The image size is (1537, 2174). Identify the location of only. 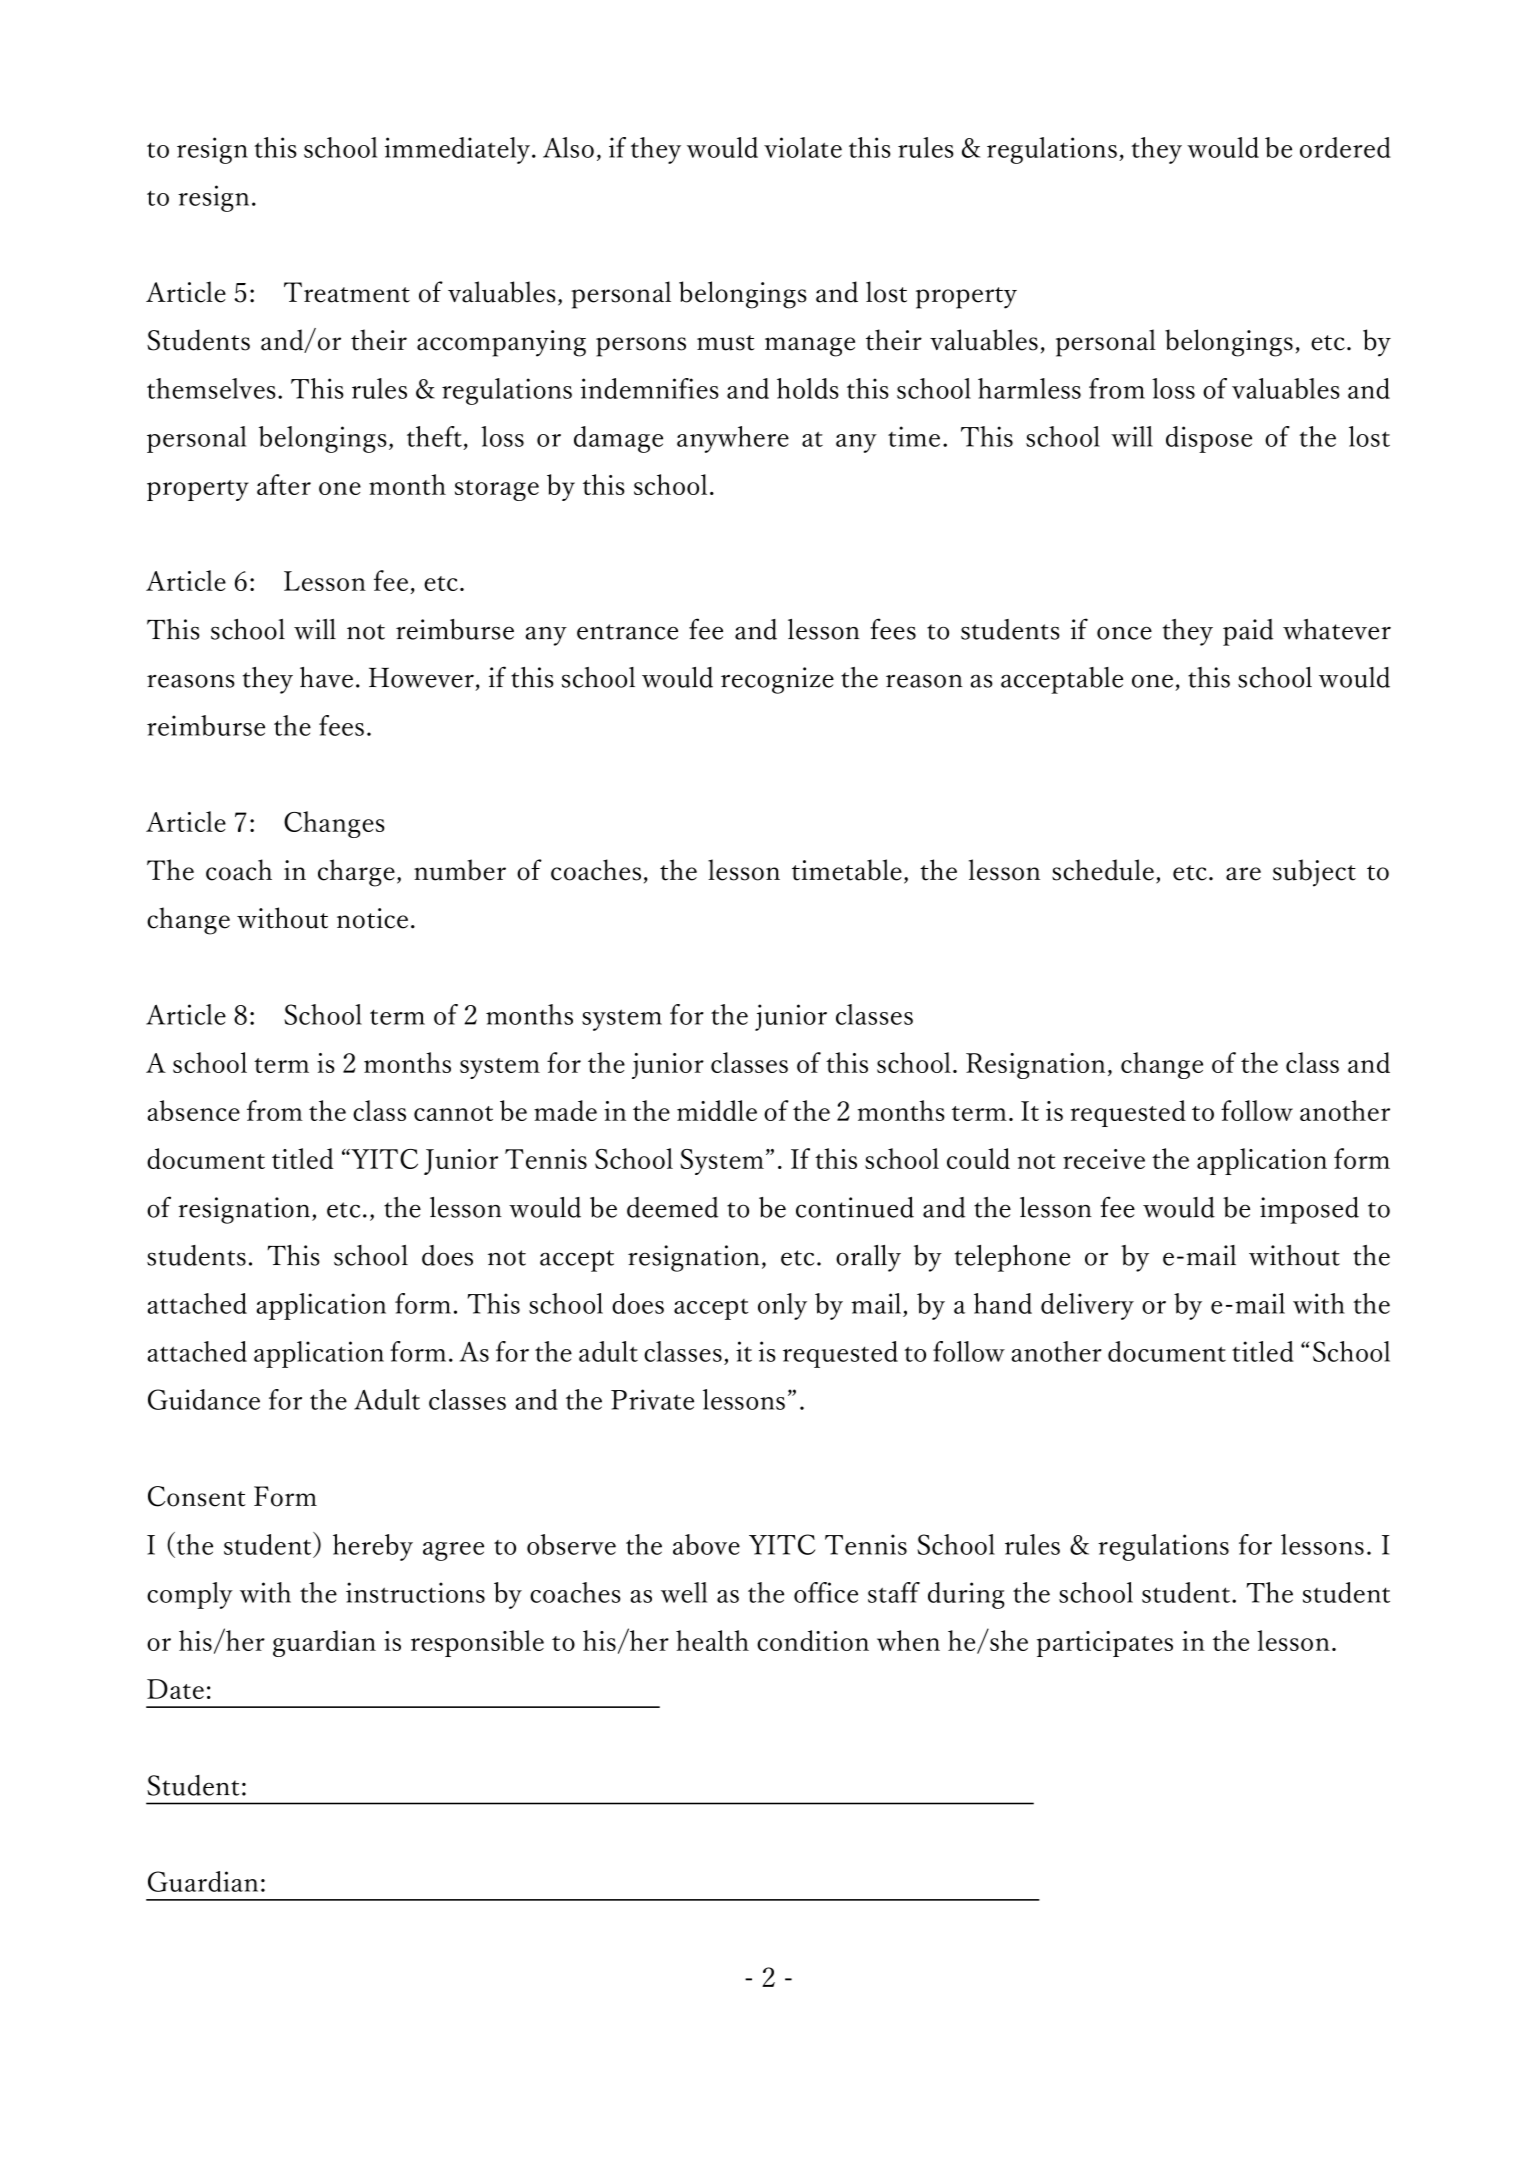
(782, 1306).
